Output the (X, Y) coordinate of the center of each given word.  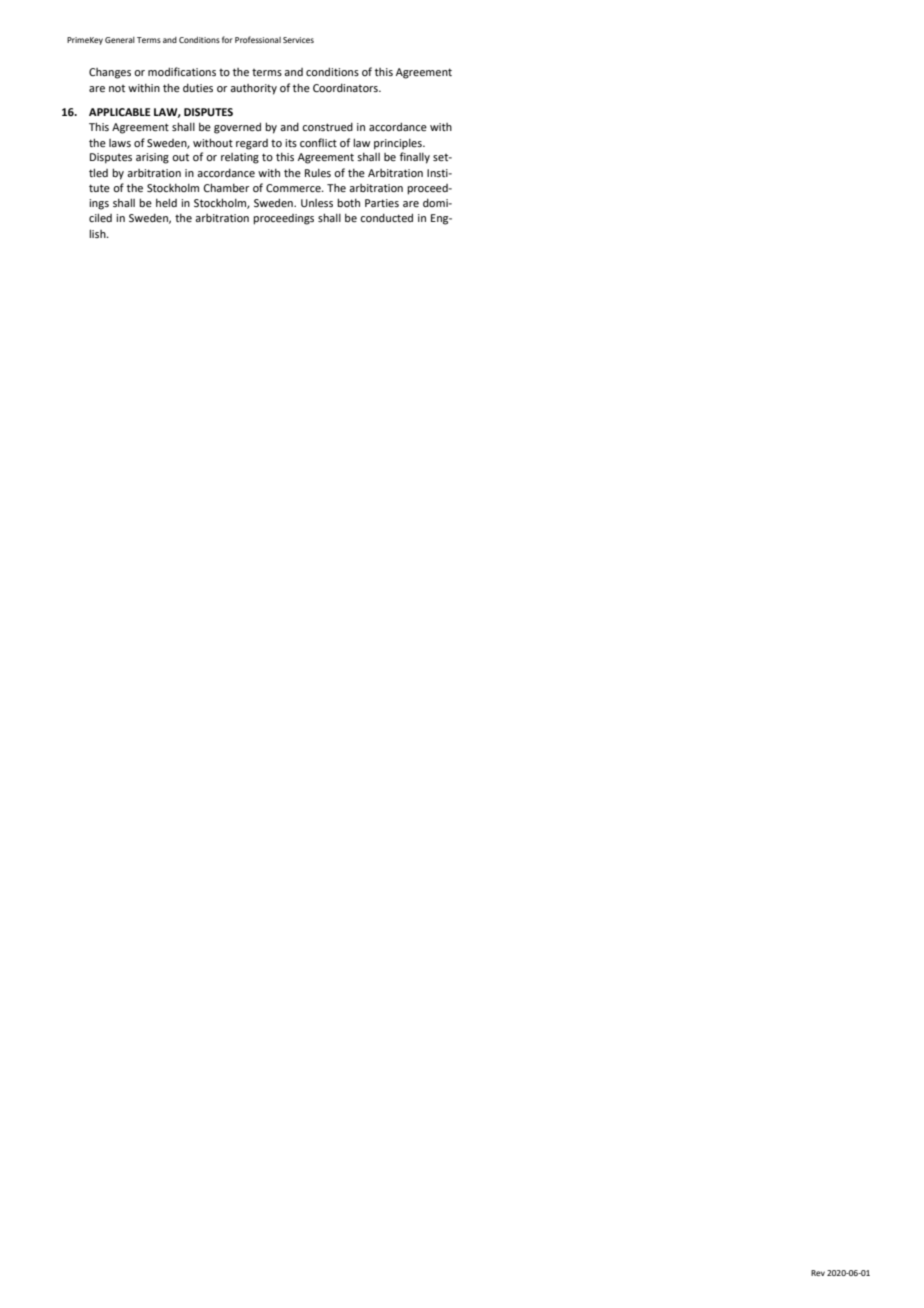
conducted (386, 217)
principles (399, 144)
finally (415, 158)
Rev (818, 1273)
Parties (382, 203)
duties (198, 88)
